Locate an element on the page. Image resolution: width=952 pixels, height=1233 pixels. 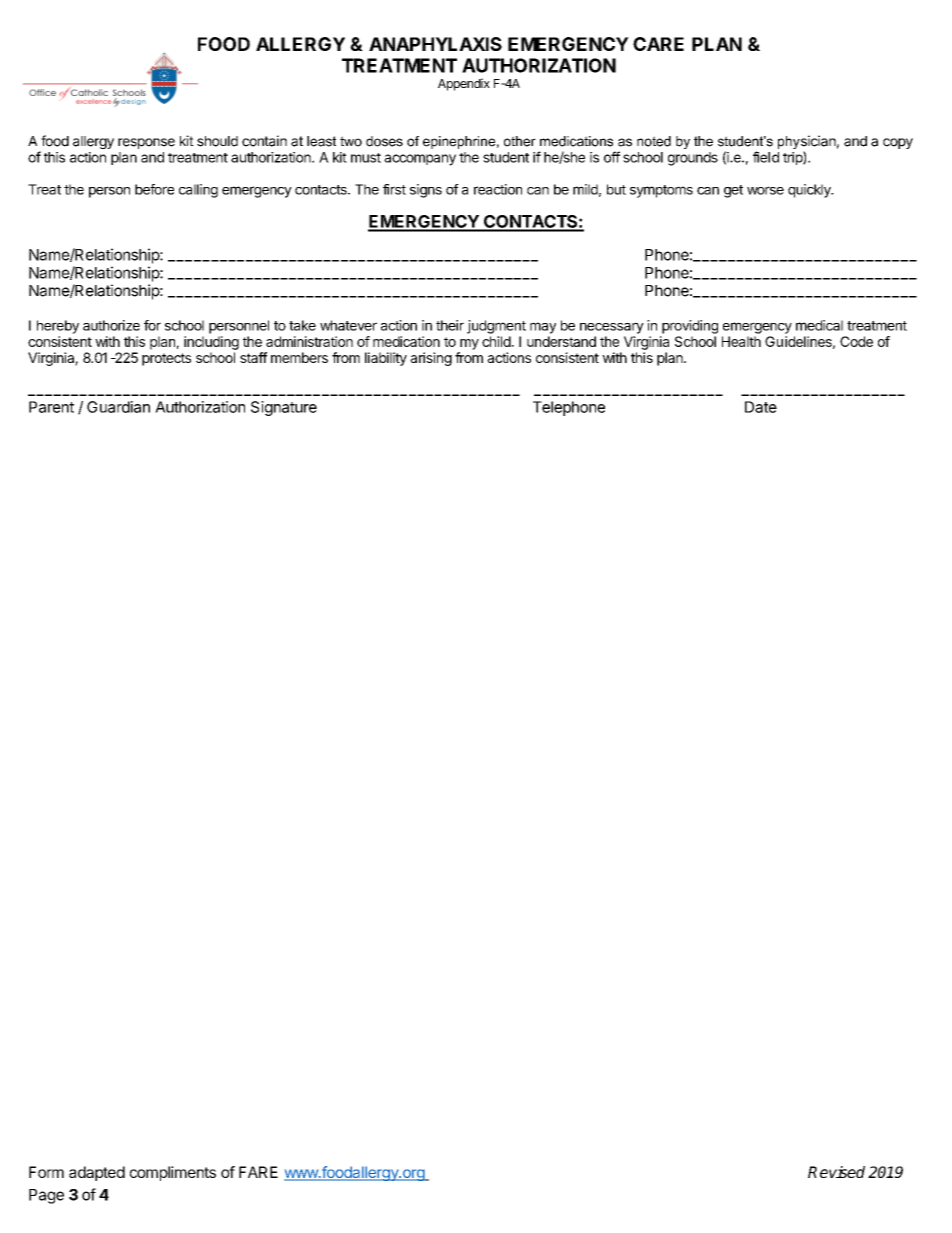
Guardian is located at coordinates (118, 407).
